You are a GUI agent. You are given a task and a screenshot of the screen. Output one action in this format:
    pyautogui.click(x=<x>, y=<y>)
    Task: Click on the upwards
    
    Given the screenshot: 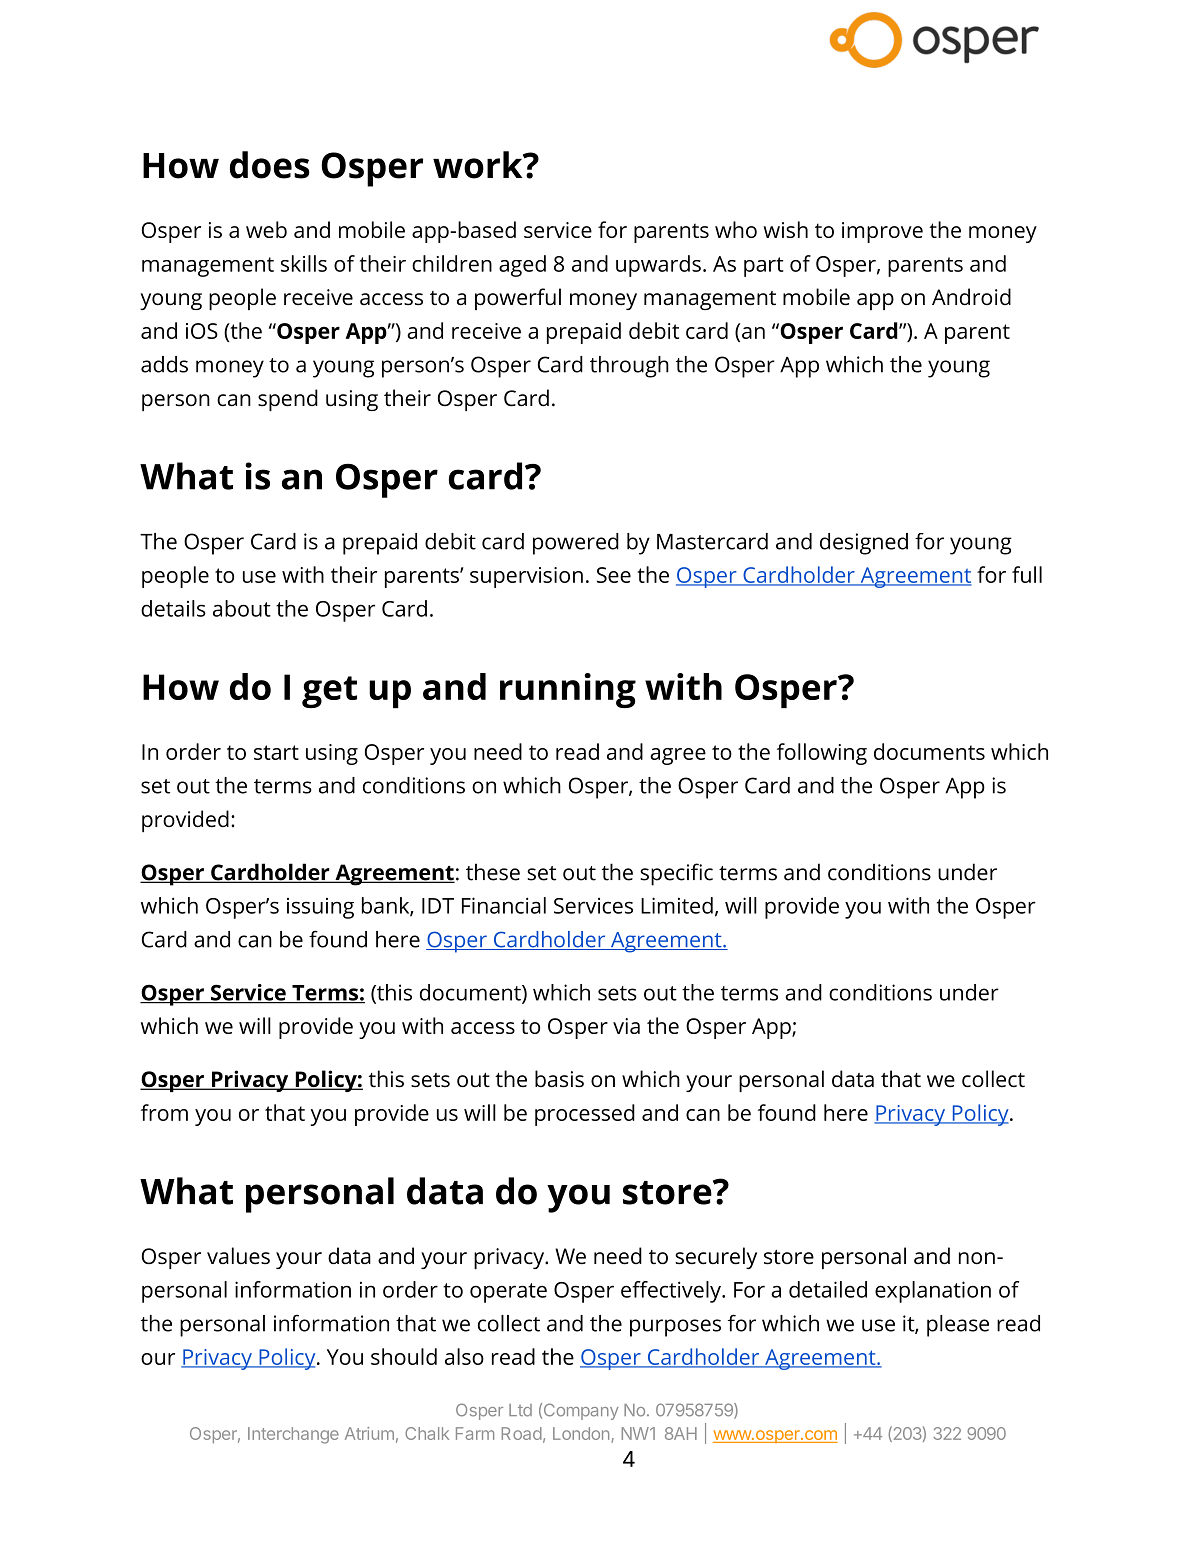 What is the action you would take?
    pyautogui.click(x=658, y=266)
